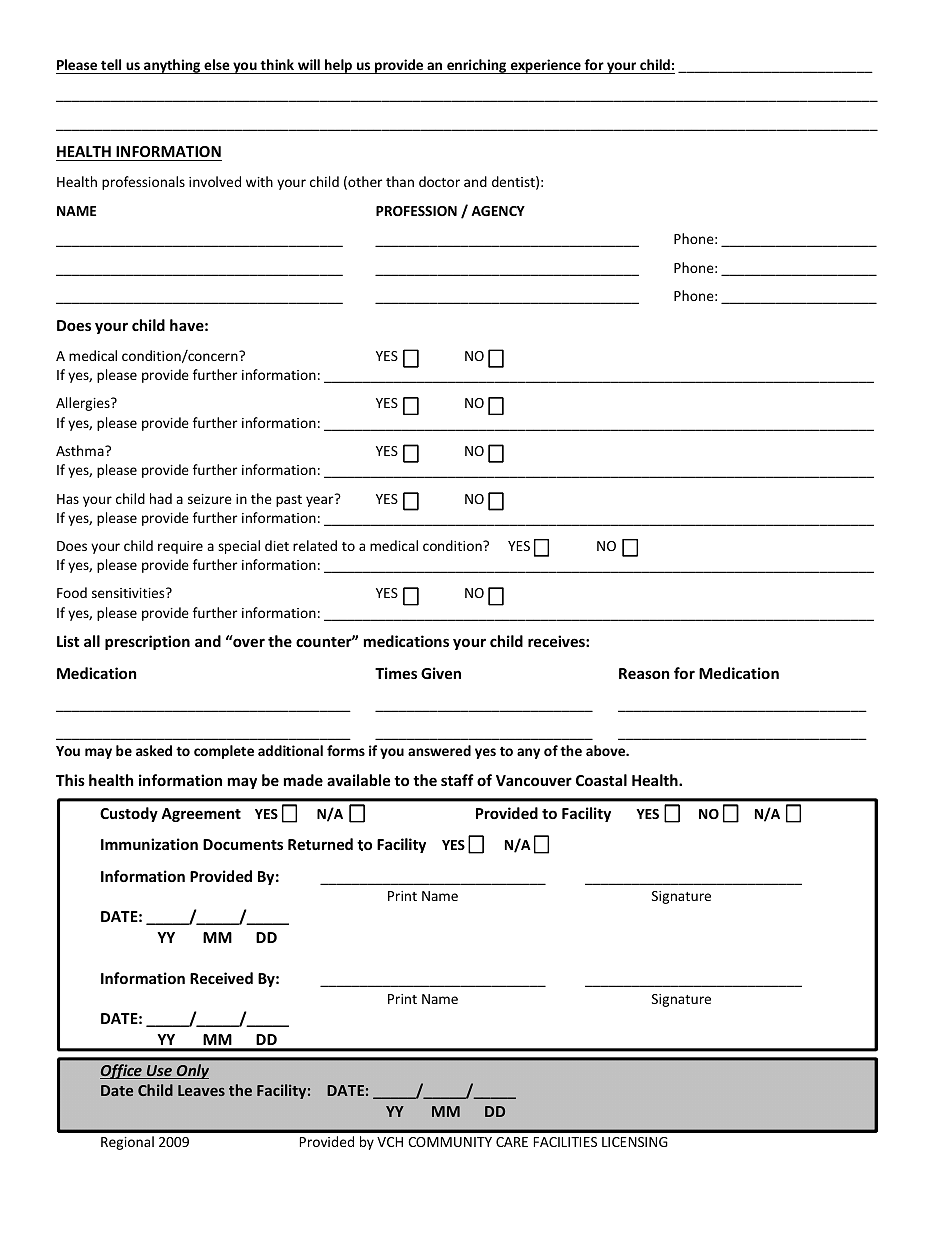 The image size is (952, 1233). What do you see at coordinates (545, 66) in the screenshot?
I see `experience` at bounding box center [545, 66].
